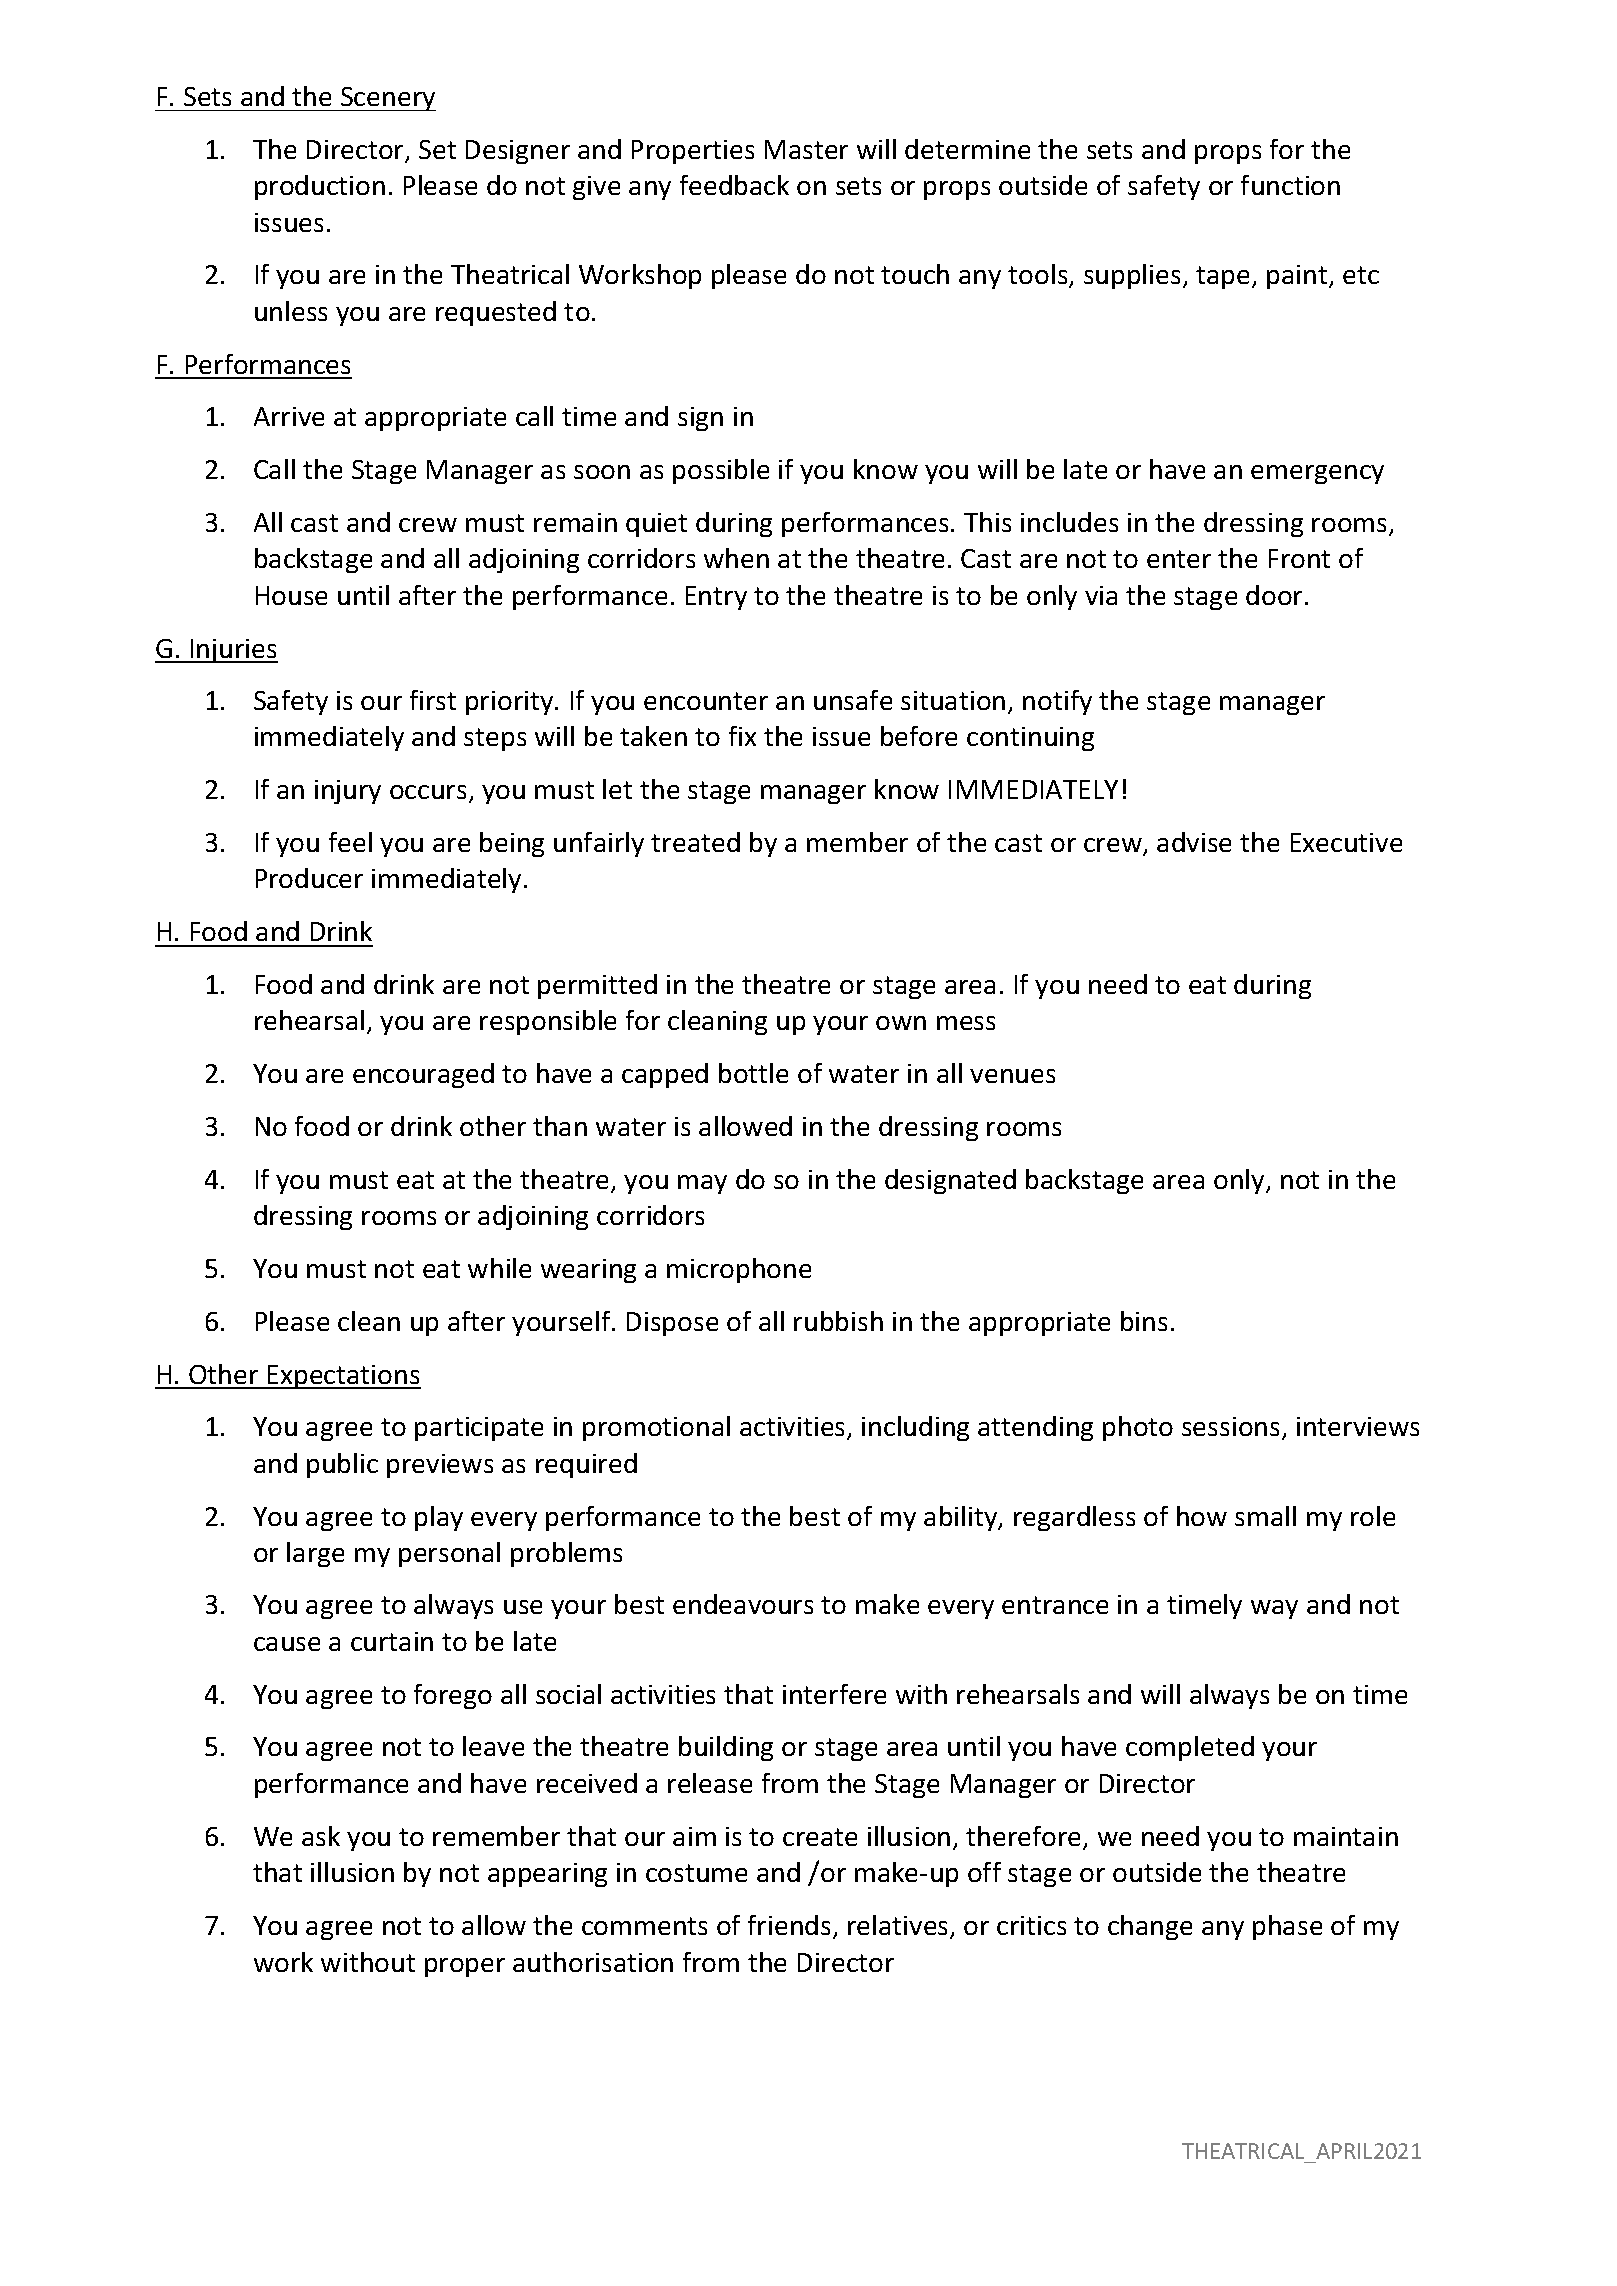 This screenshot has width=1617, height=2286. What do you see at coordinates (753, 1073) in the screenshot?
I see `bottle` at bounding box center [753, 1073].
